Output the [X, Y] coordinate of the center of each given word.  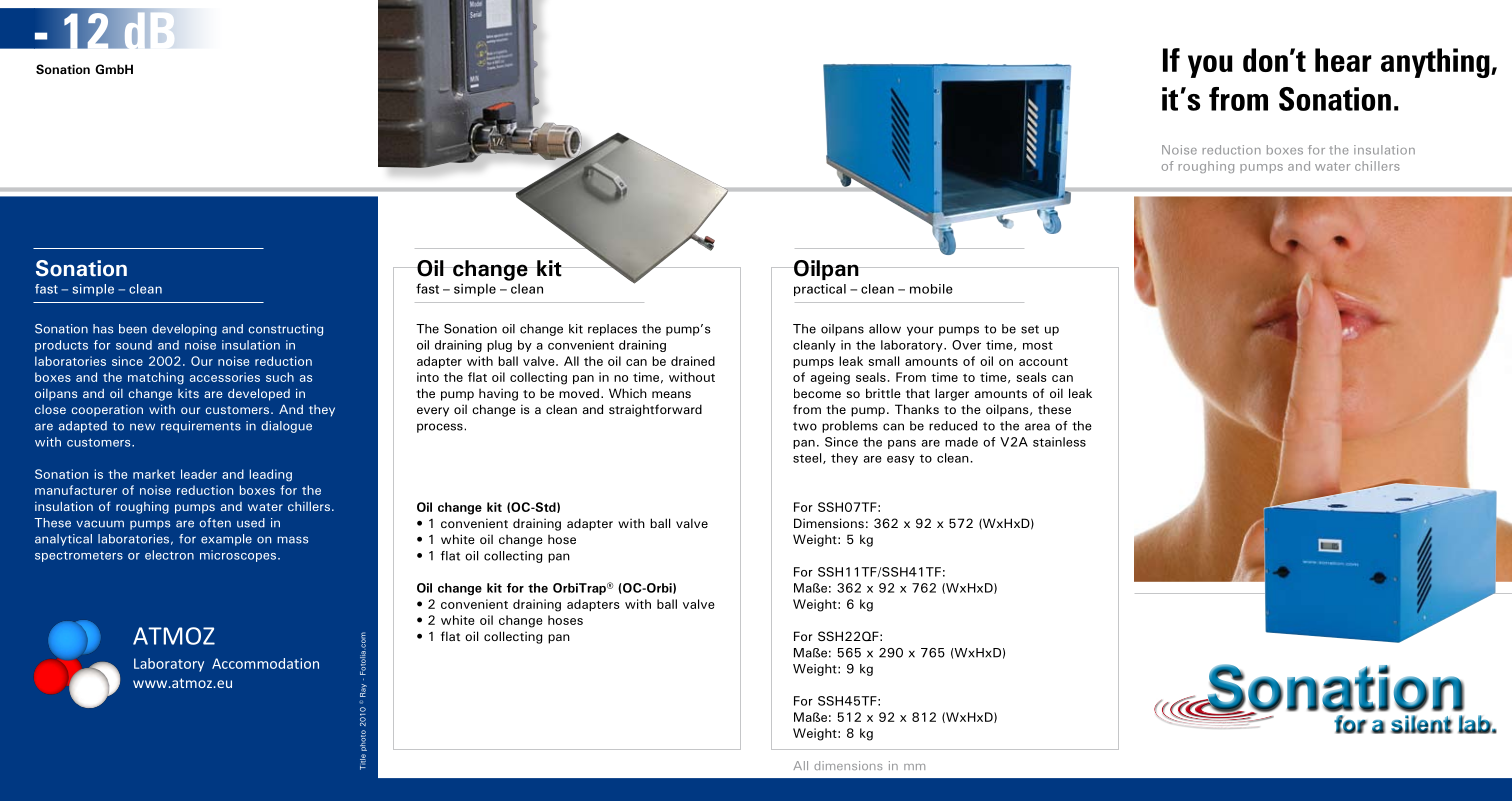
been [133, 329]
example [226, 540]
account [1043, 362]
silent [1422, 724]
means [671, 394]
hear [1343, 60]
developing [184, 330]
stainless [1059, 442]
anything [1436, 63]
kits [188, 393]
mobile [931, 289]
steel [808, 458]
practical [820, 290]
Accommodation [265, 663]
